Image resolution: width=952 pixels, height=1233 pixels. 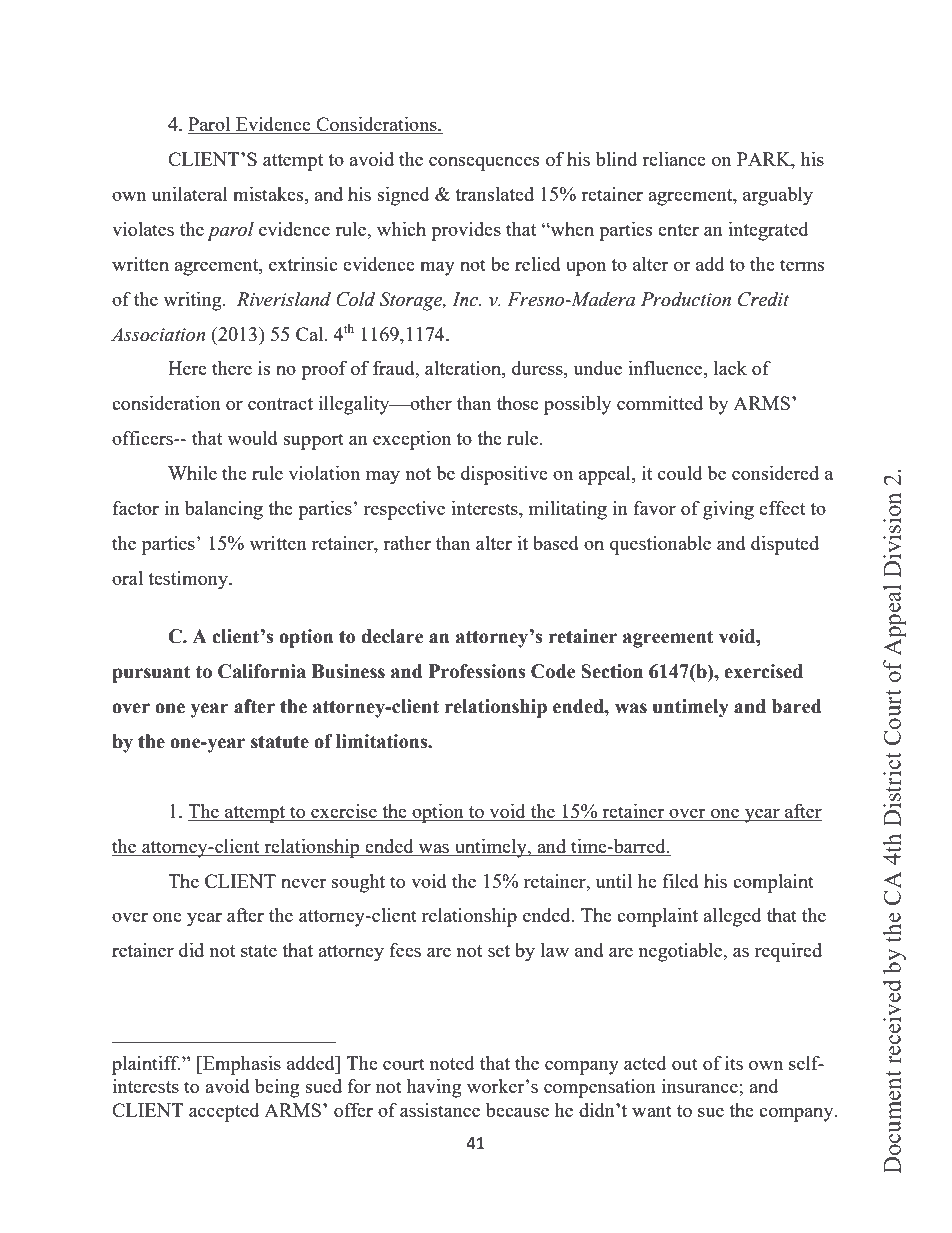 What do you see at coordinates (797, 706) in the image?
I see `bared` at bounding box center [797, 706].
